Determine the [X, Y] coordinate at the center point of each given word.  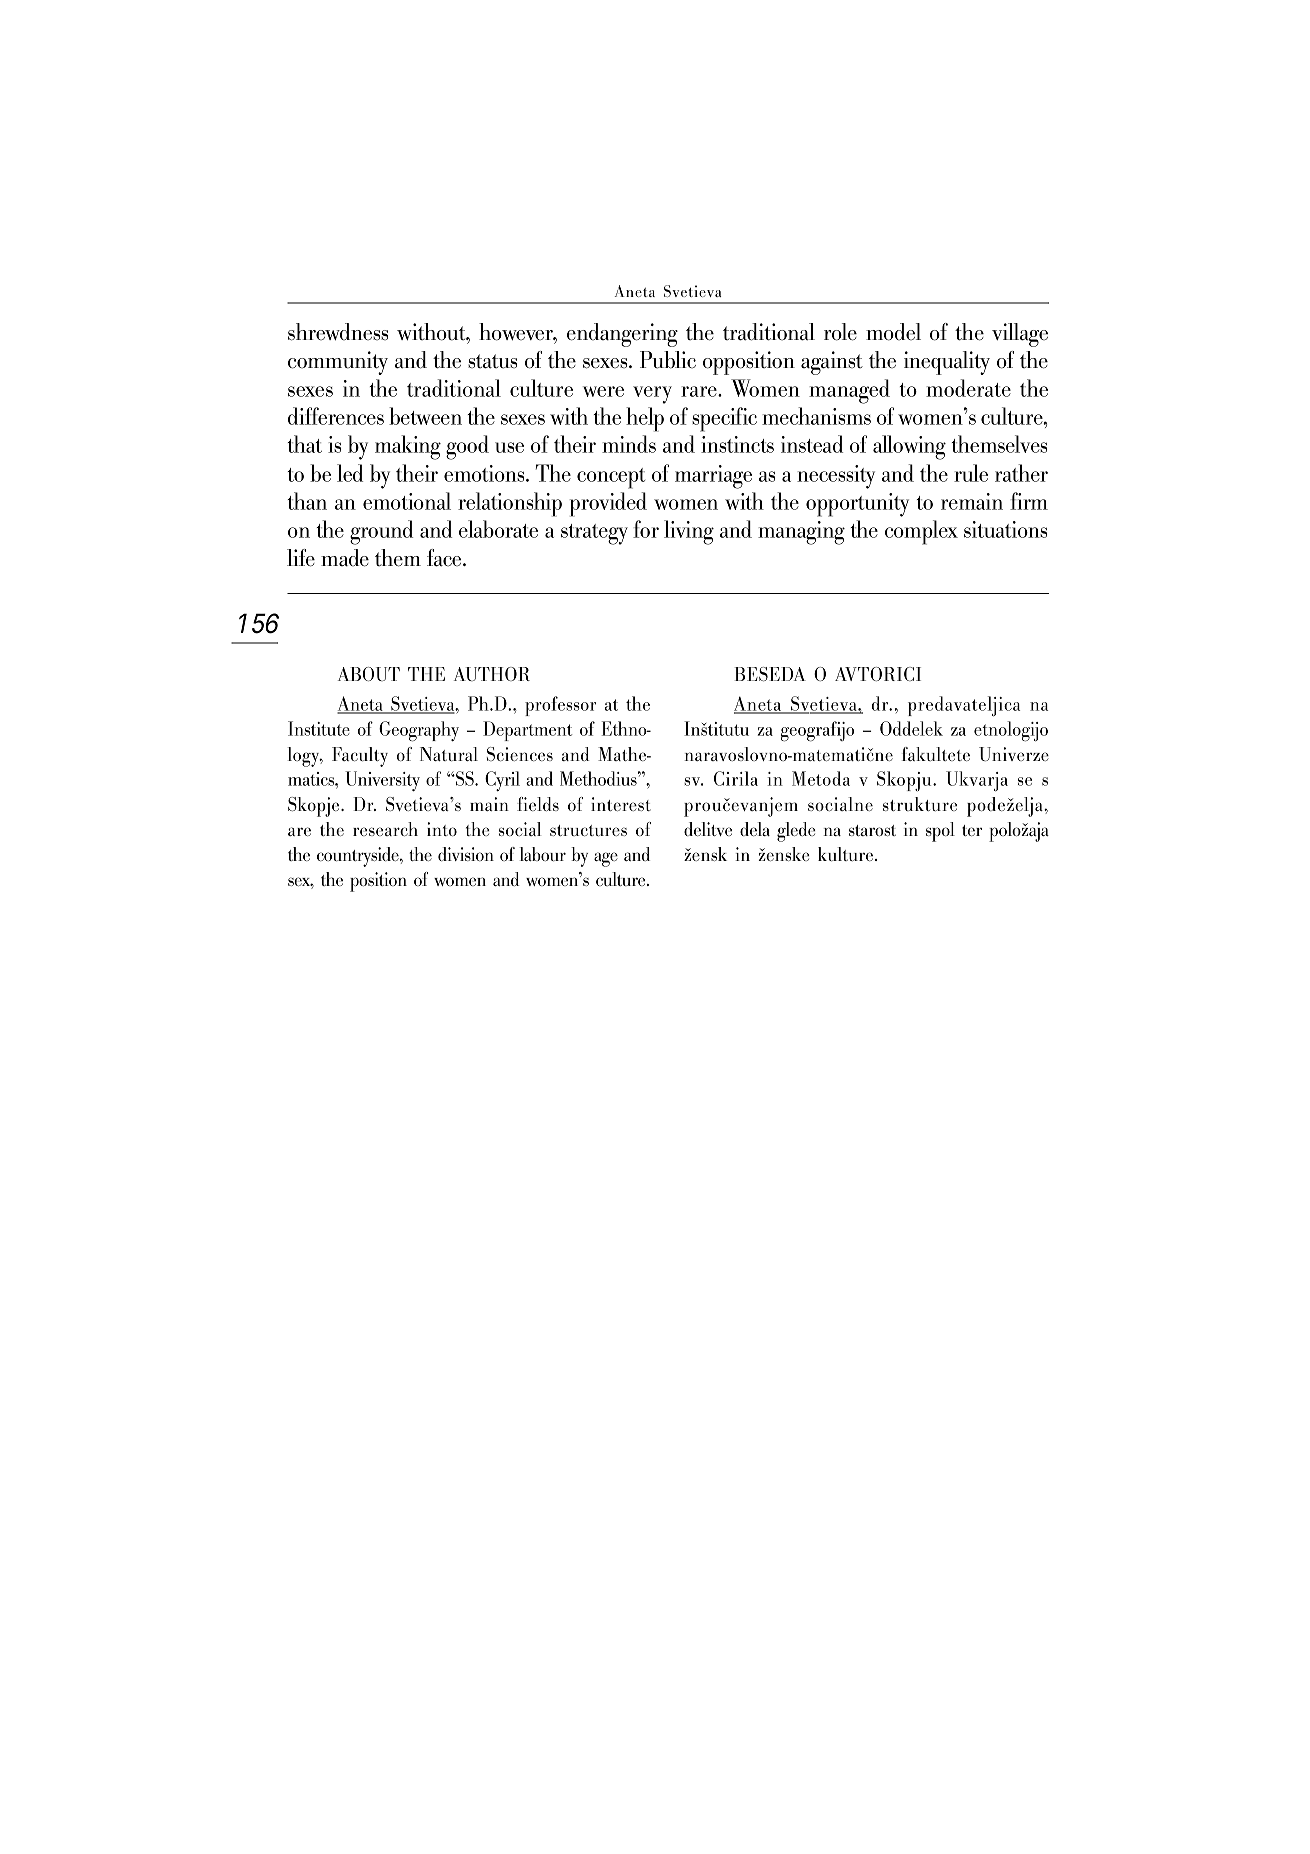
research [385, 829]
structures [588, 830]
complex [921, 532]
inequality [947, 363]
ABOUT [369, 674]
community [338, 363]
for [646, 529]
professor [560, 706]
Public [668, 360]
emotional [407, 501]
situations [1005, 529]
